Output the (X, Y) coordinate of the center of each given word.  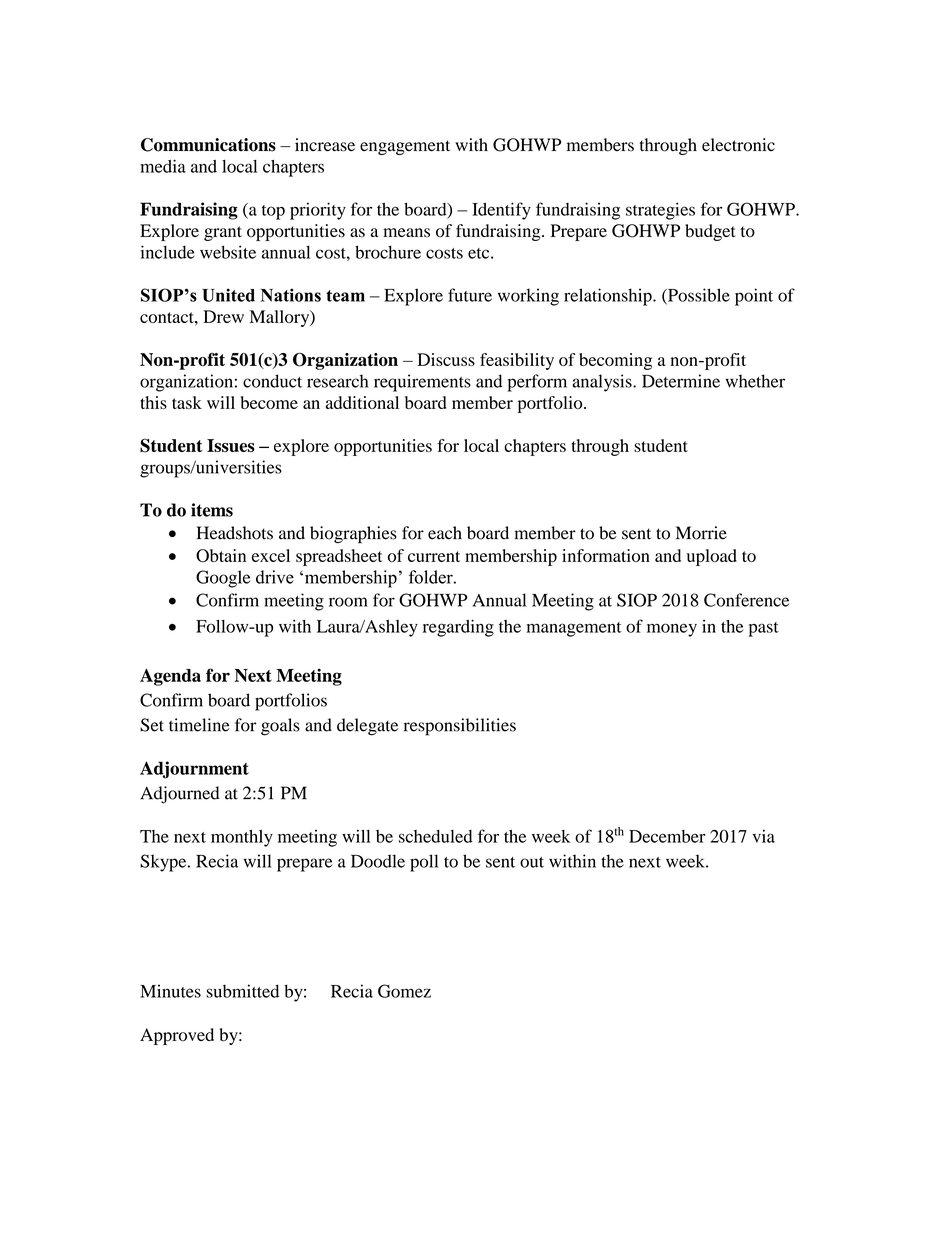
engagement (405, 147)
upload (712, 557)
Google (223, 579)
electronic (738, 145)
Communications (208, 145)
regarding (458, 628)
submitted (242, 991)
